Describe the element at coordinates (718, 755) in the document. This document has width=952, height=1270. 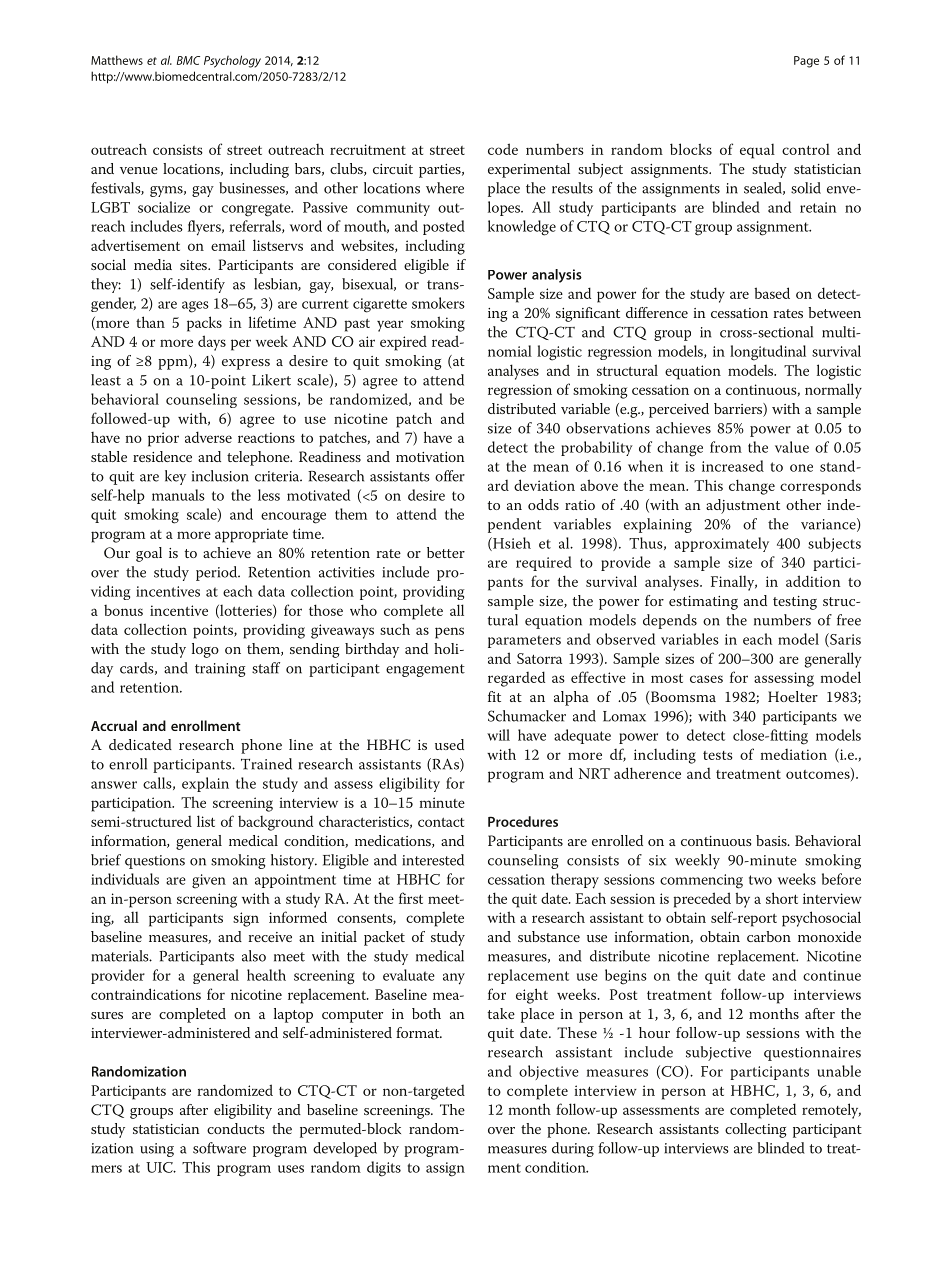
I see `tests` at that location.
